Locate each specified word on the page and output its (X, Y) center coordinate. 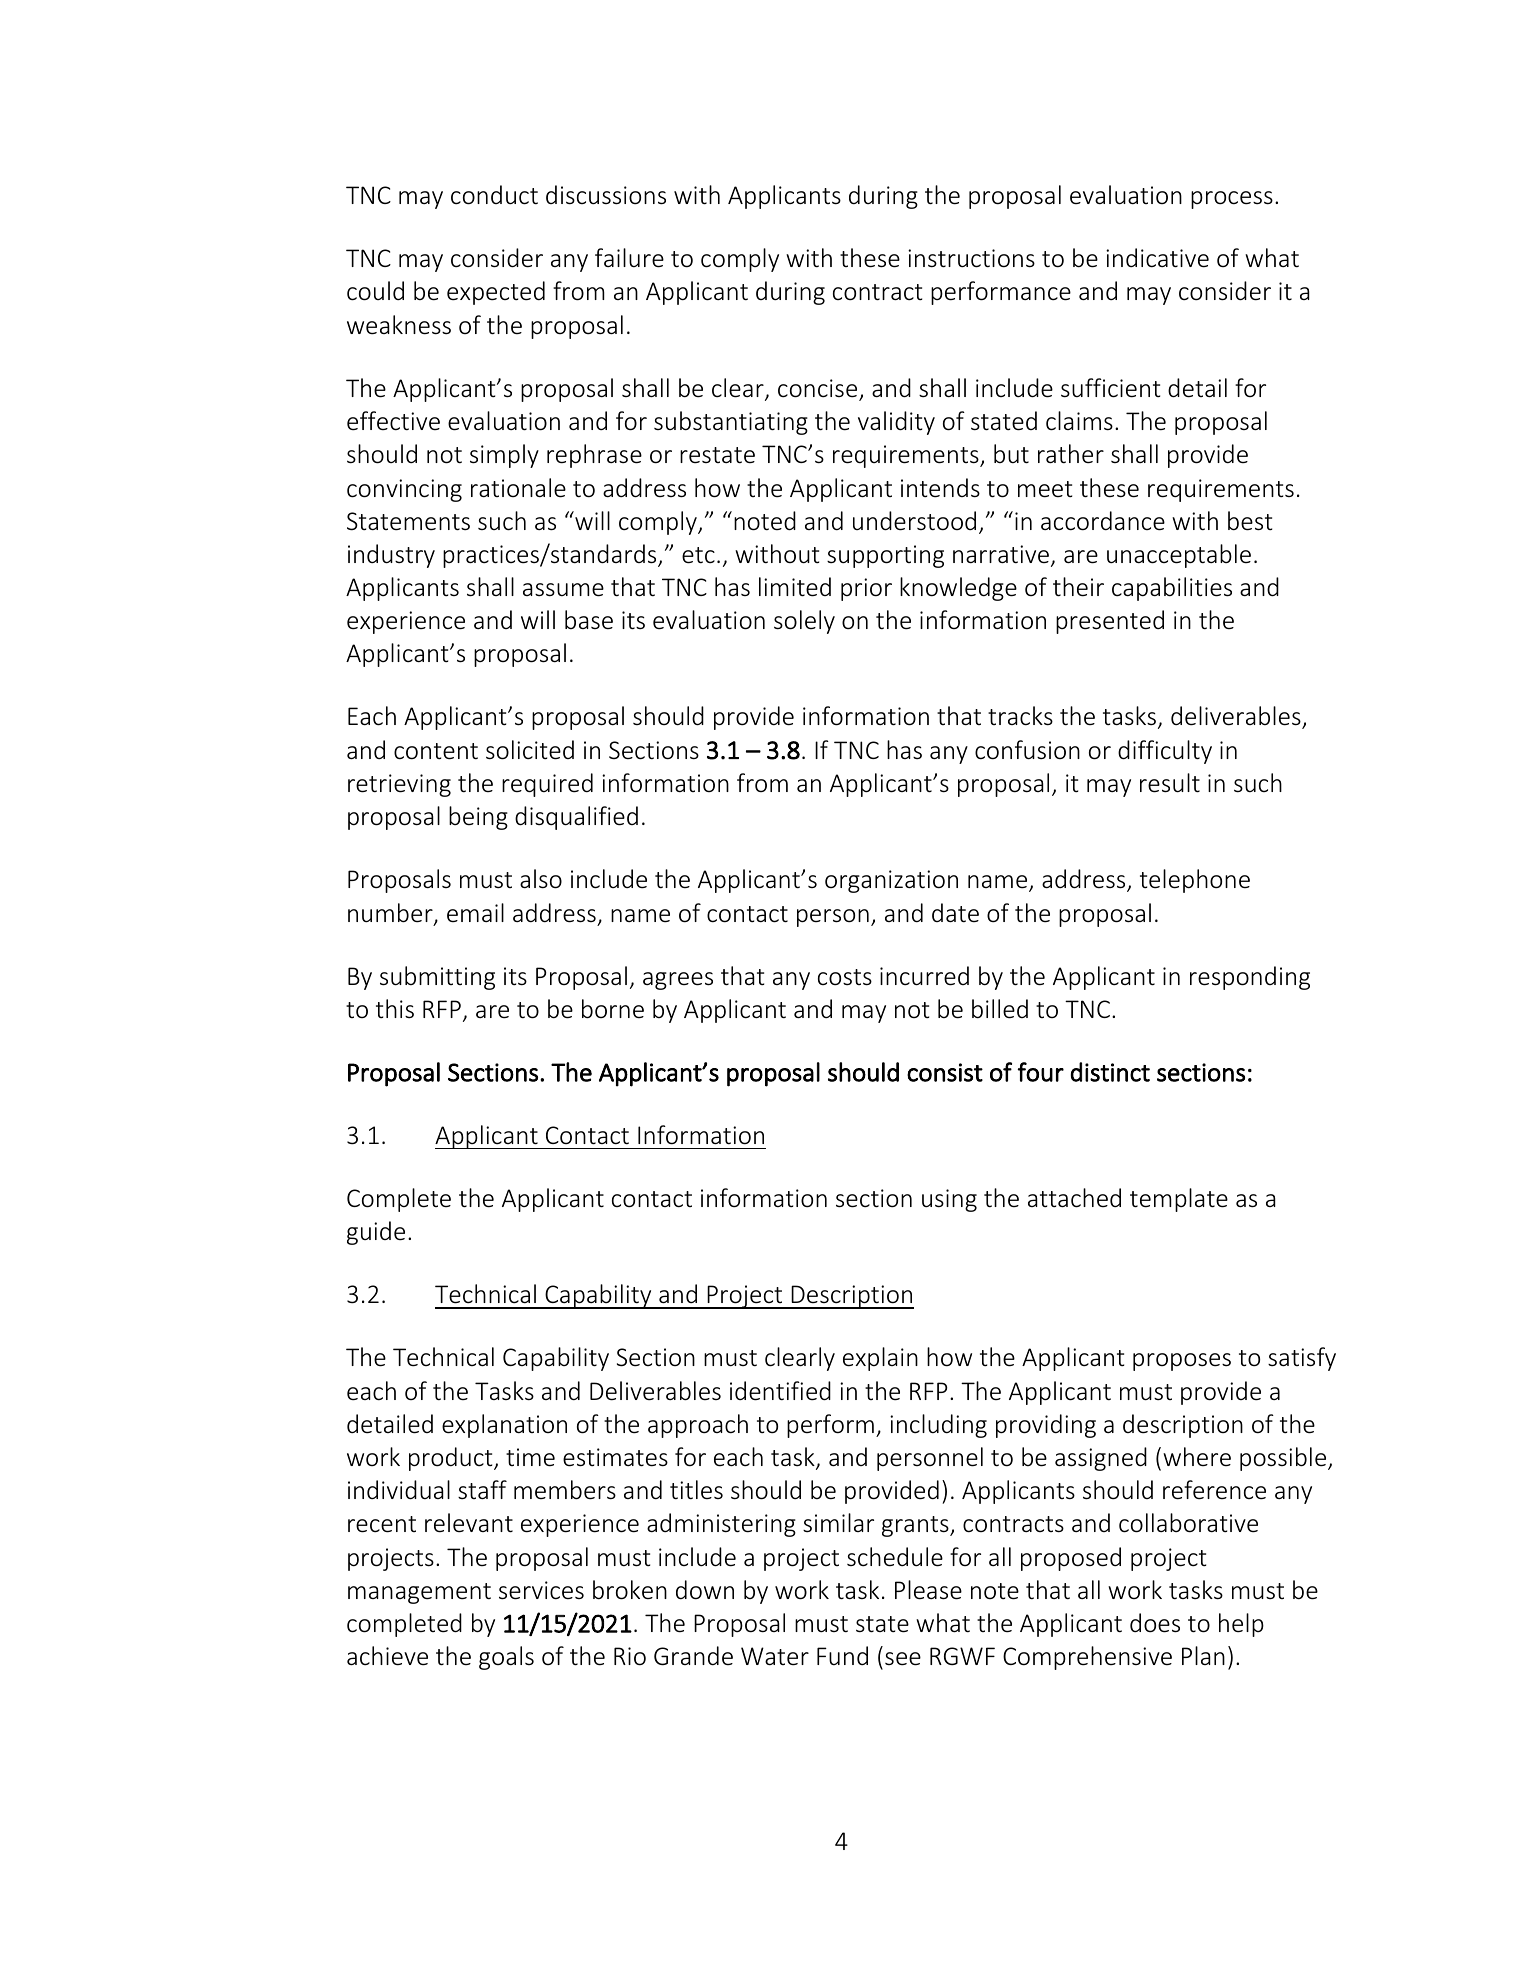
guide (376, 1233)
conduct (494, 195)
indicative (1157, 258)
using (949, 1200)
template (1179, 1200)
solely (804, 622)
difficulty (1165, 752)
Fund (842, 1655)
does (1155, 1623)
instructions (971, 258)
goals (506, 1658)
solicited (530, 750)
